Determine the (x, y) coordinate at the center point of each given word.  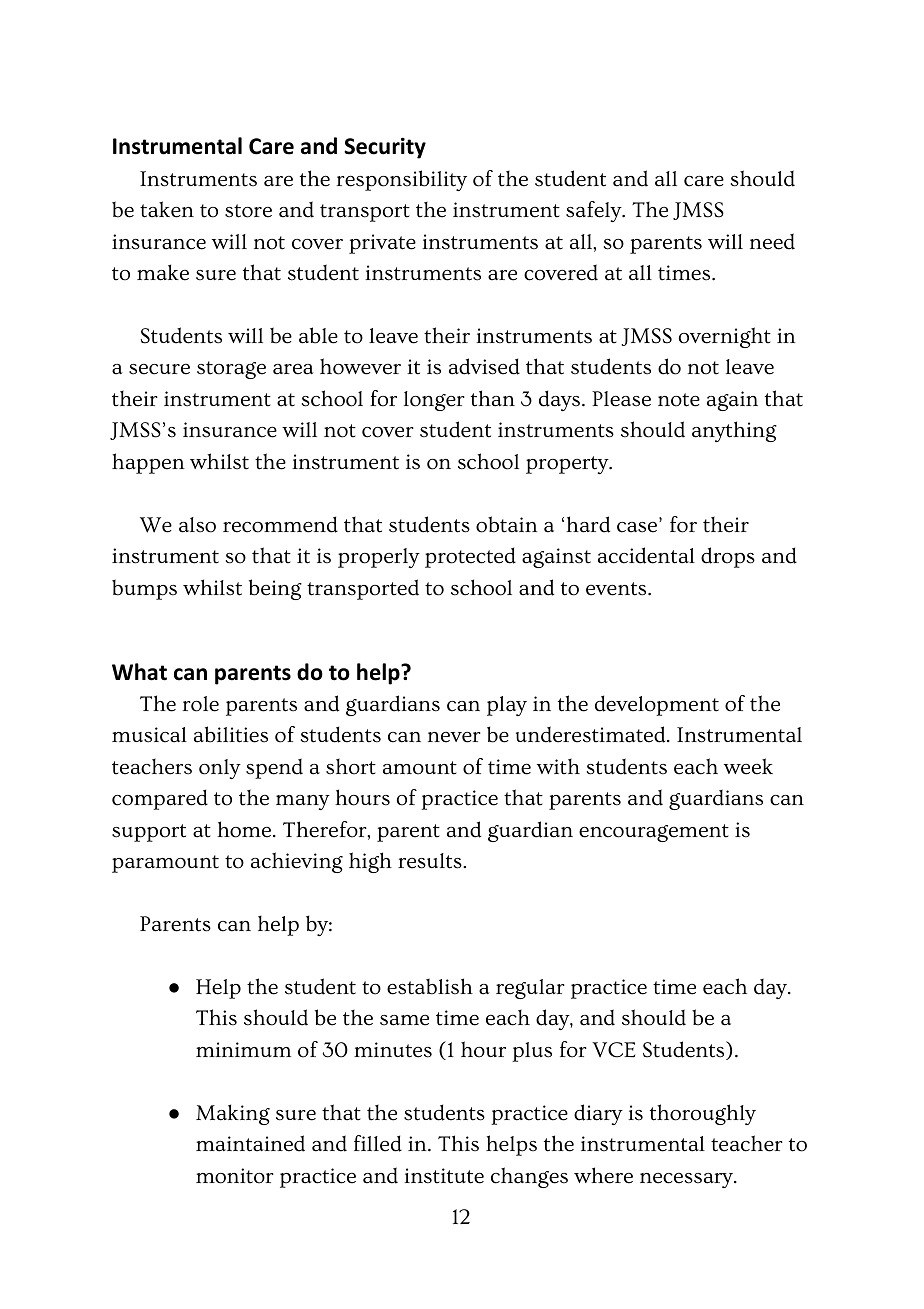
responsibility (401, 180)
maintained (250, 1143)
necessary (687, 1180)
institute (444, 1176)
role (200, 704)
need (772, 241)
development (657, 705)
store (248, 211)
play (507, 706)
